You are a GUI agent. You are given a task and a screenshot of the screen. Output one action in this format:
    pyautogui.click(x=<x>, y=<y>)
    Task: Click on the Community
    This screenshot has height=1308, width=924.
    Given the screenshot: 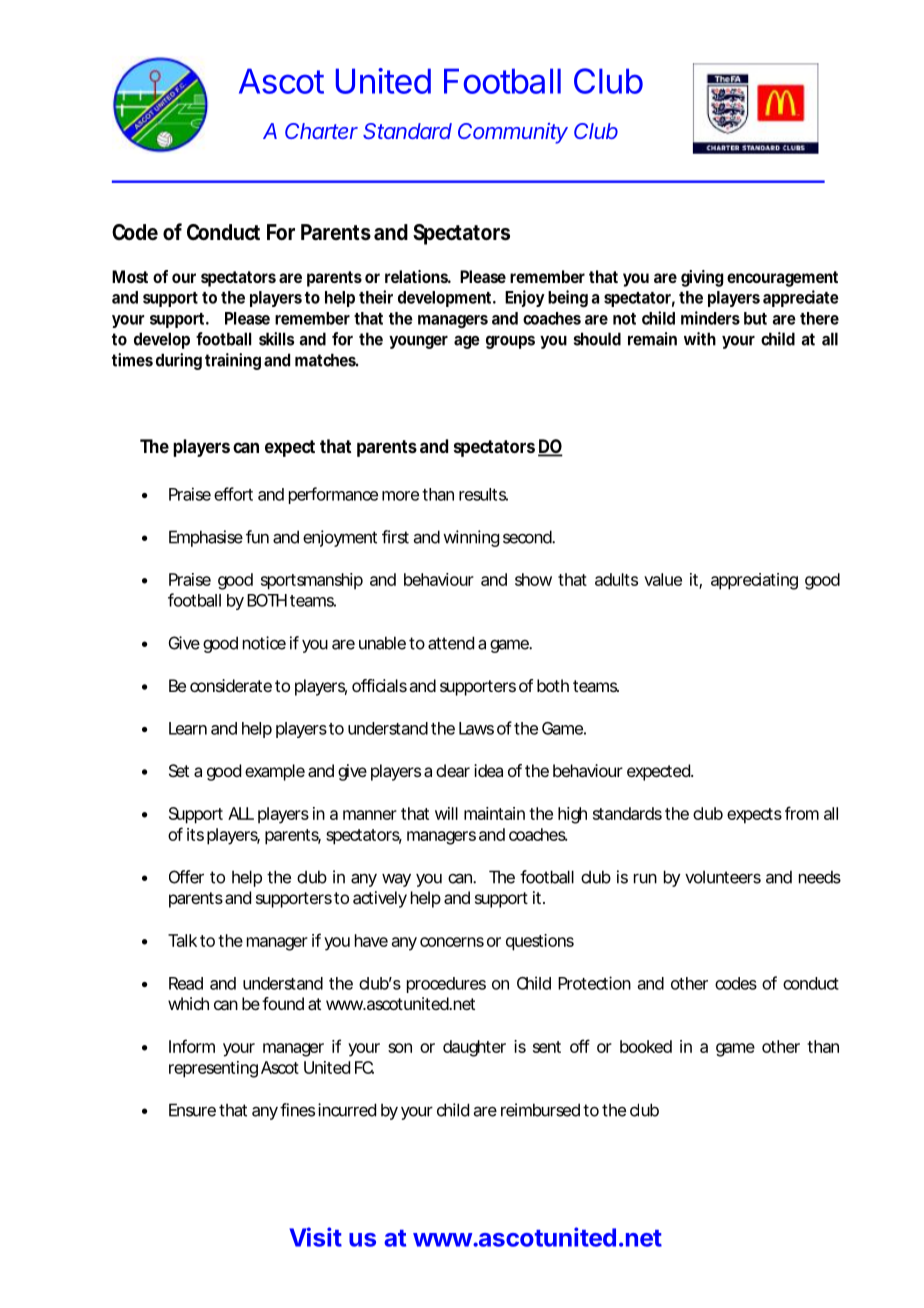 What is the action you would take?
    pyautogui.click(x=513, y=133)
